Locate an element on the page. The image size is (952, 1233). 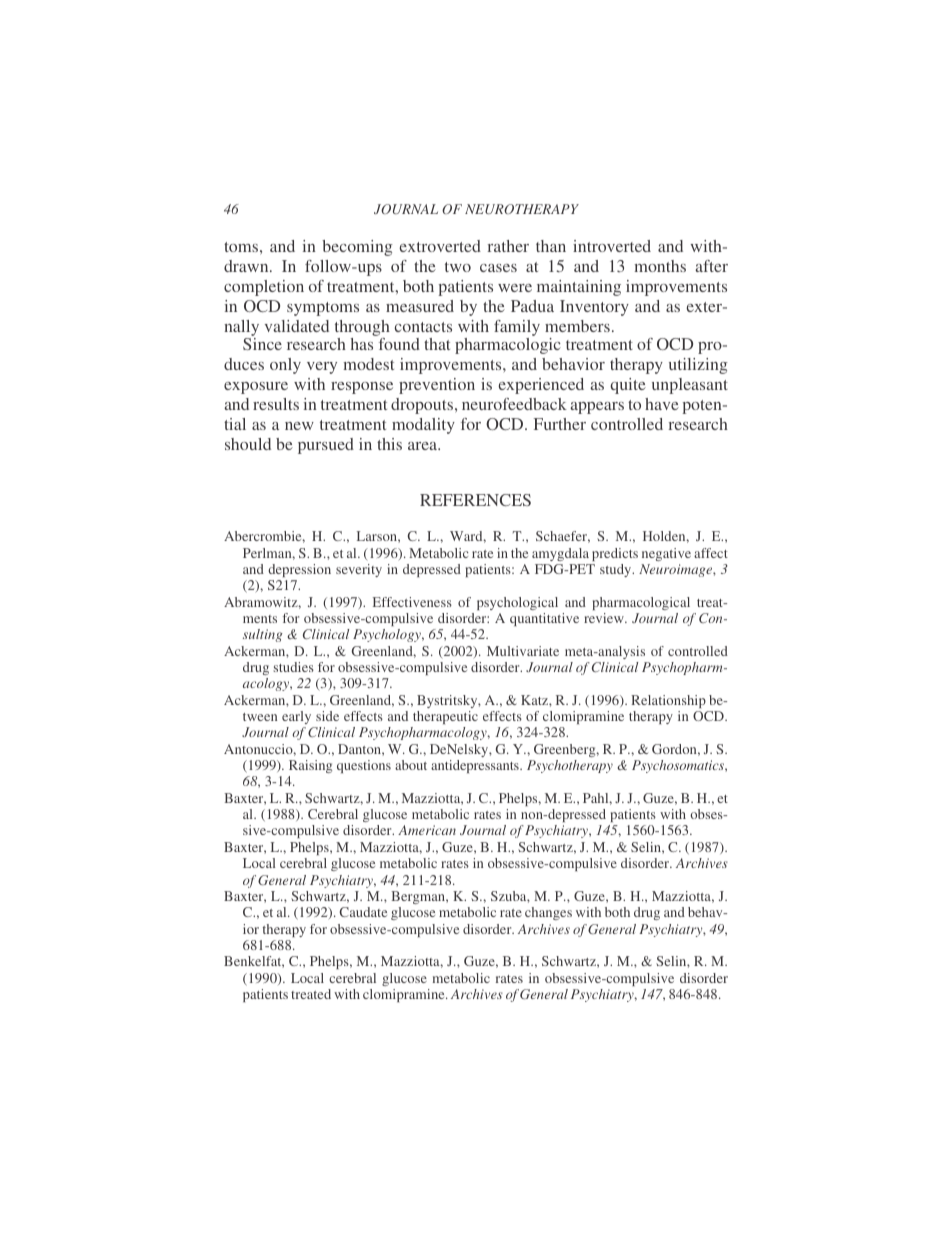
psychological is located at coordinates (517, 603).
